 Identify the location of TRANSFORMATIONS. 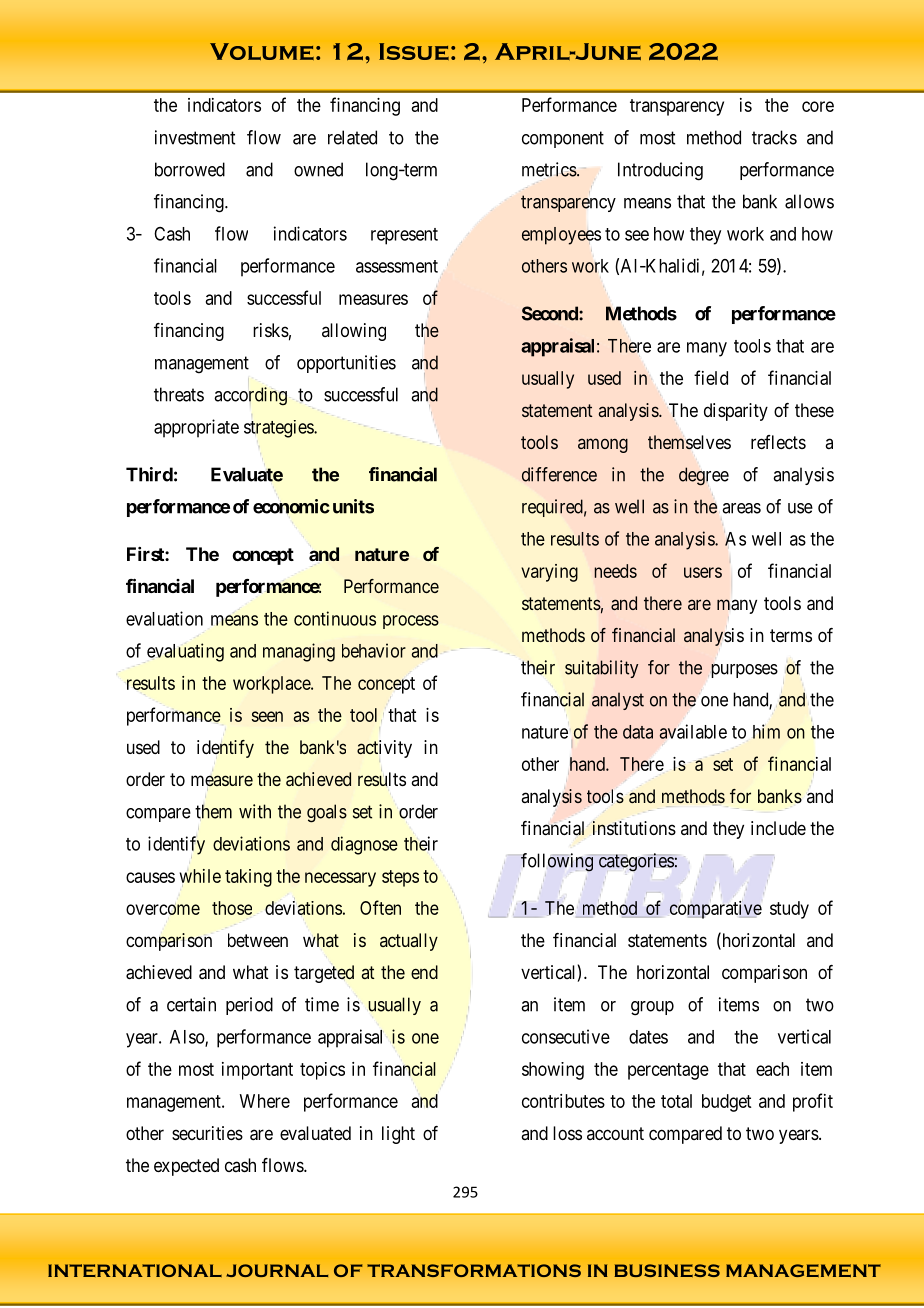
(474, 1270).
